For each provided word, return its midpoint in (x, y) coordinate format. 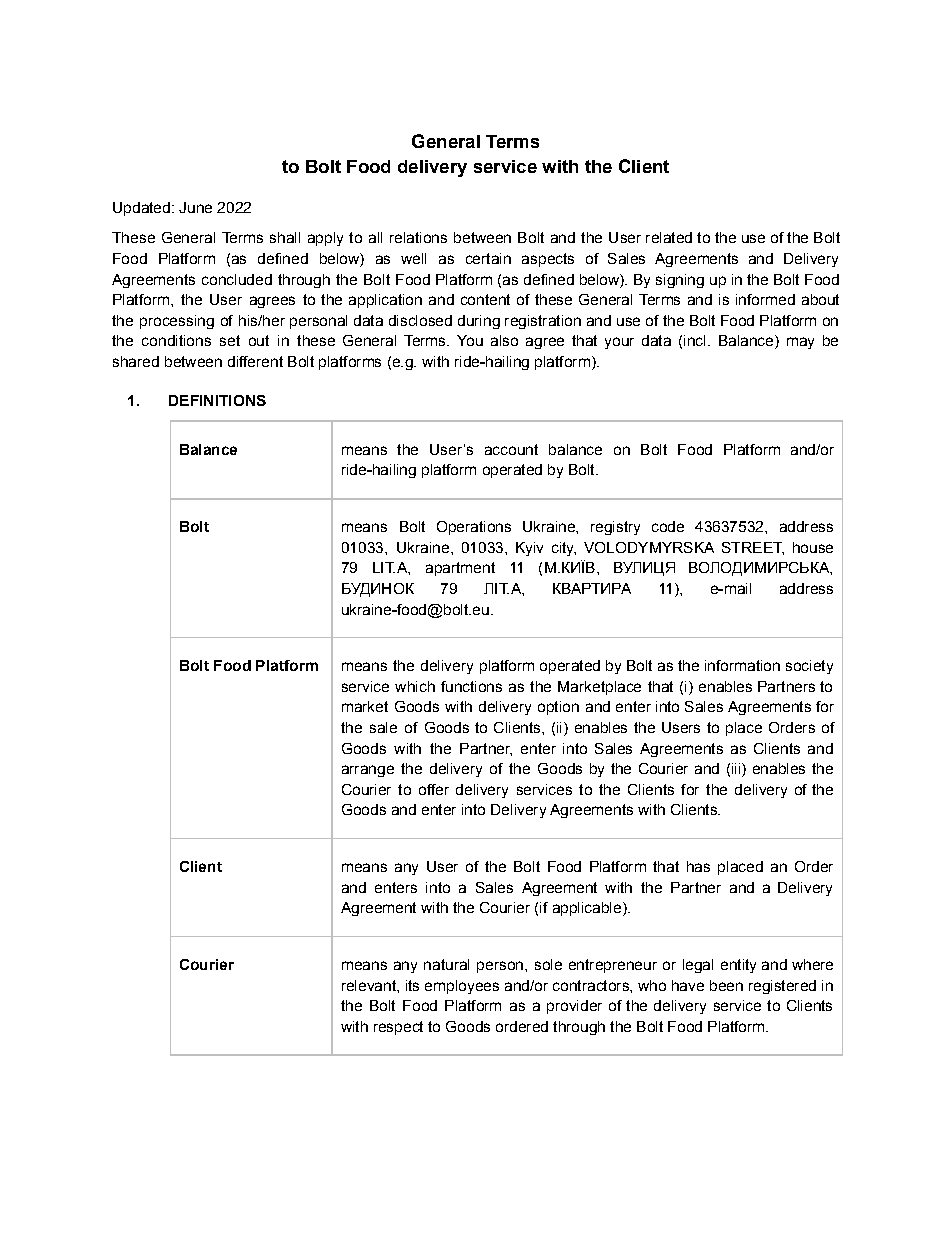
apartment (460, 569)
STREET (753, 548)
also (504, 340)
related (669, 237)
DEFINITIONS (217, 400)
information (742, 665)
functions (471, 686)
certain (488, 258)
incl (694, 340)
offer (434, 789)
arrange (368, 771)
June (195, 207)
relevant (370, 985)
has (698, 866)
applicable (587, 909)
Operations (474, 528)
